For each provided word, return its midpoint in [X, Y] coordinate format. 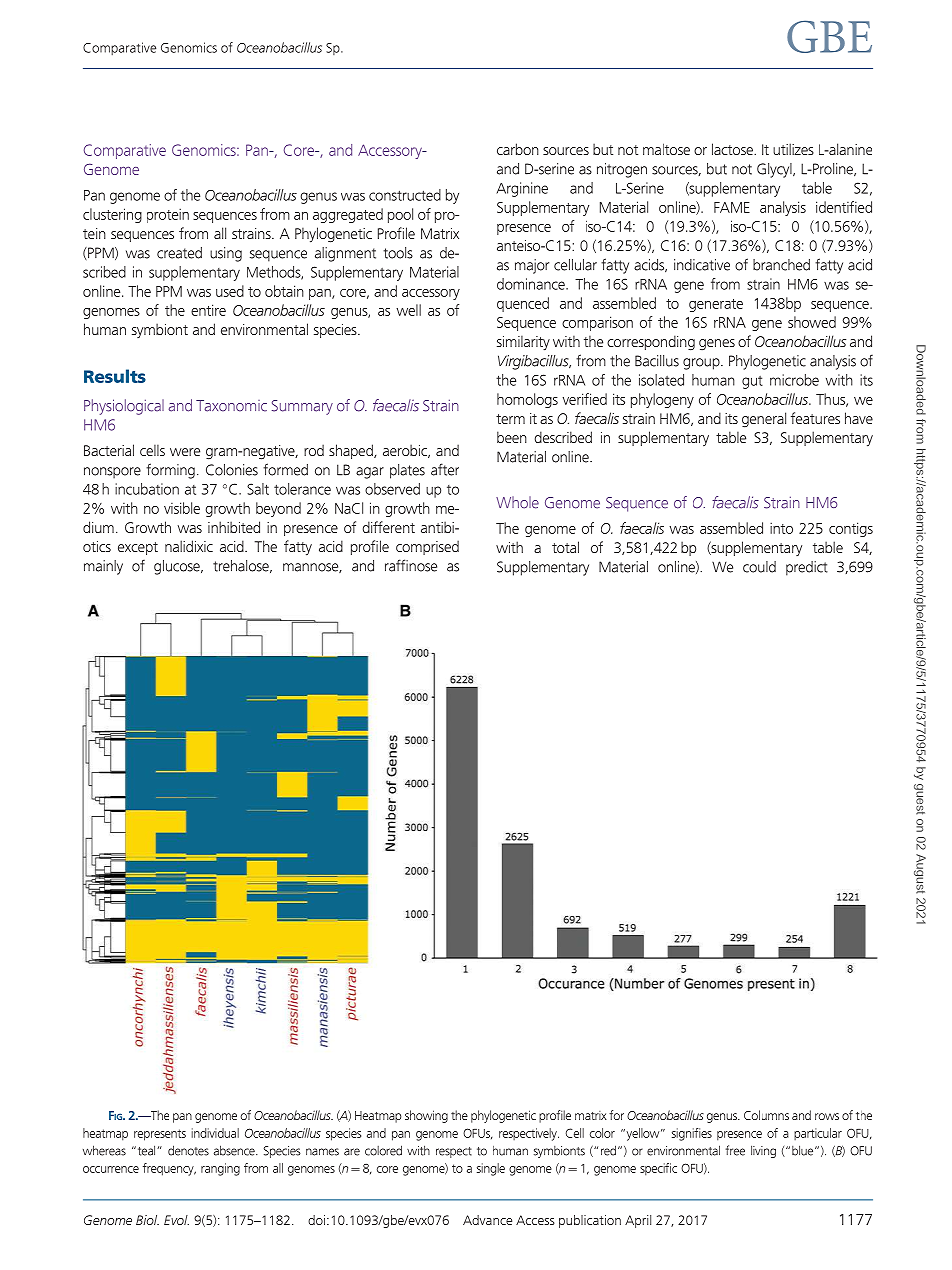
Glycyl [775, 170]
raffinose [411, 565]
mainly [103, 567]
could [759, 567]
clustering [112, 215]
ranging [220, 1169]
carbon [518, 149]
